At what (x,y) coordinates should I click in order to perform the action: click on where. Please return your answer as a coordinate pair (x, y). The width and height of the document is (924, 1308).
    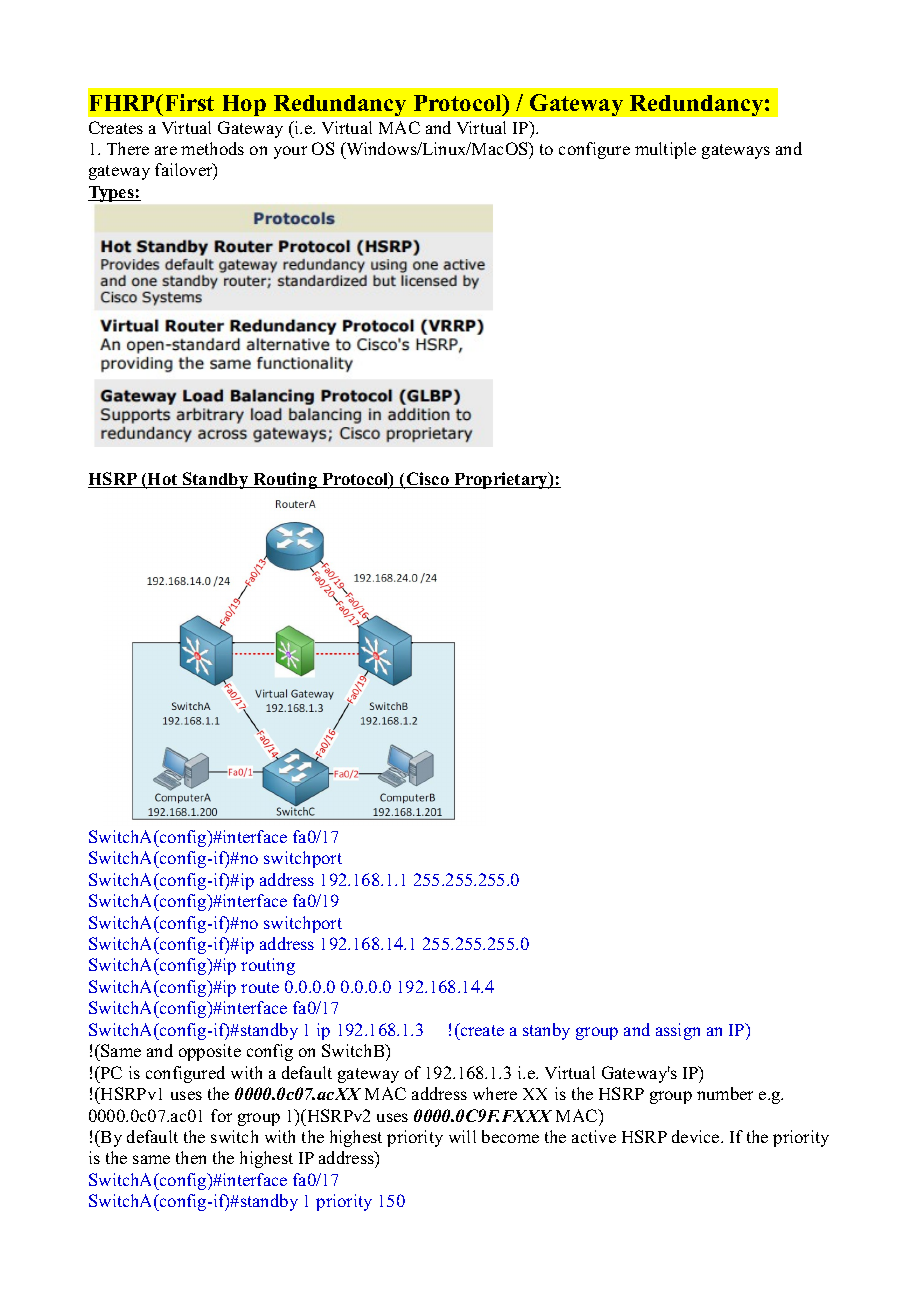
    Looking at the image, I should click on (495, 1093).
